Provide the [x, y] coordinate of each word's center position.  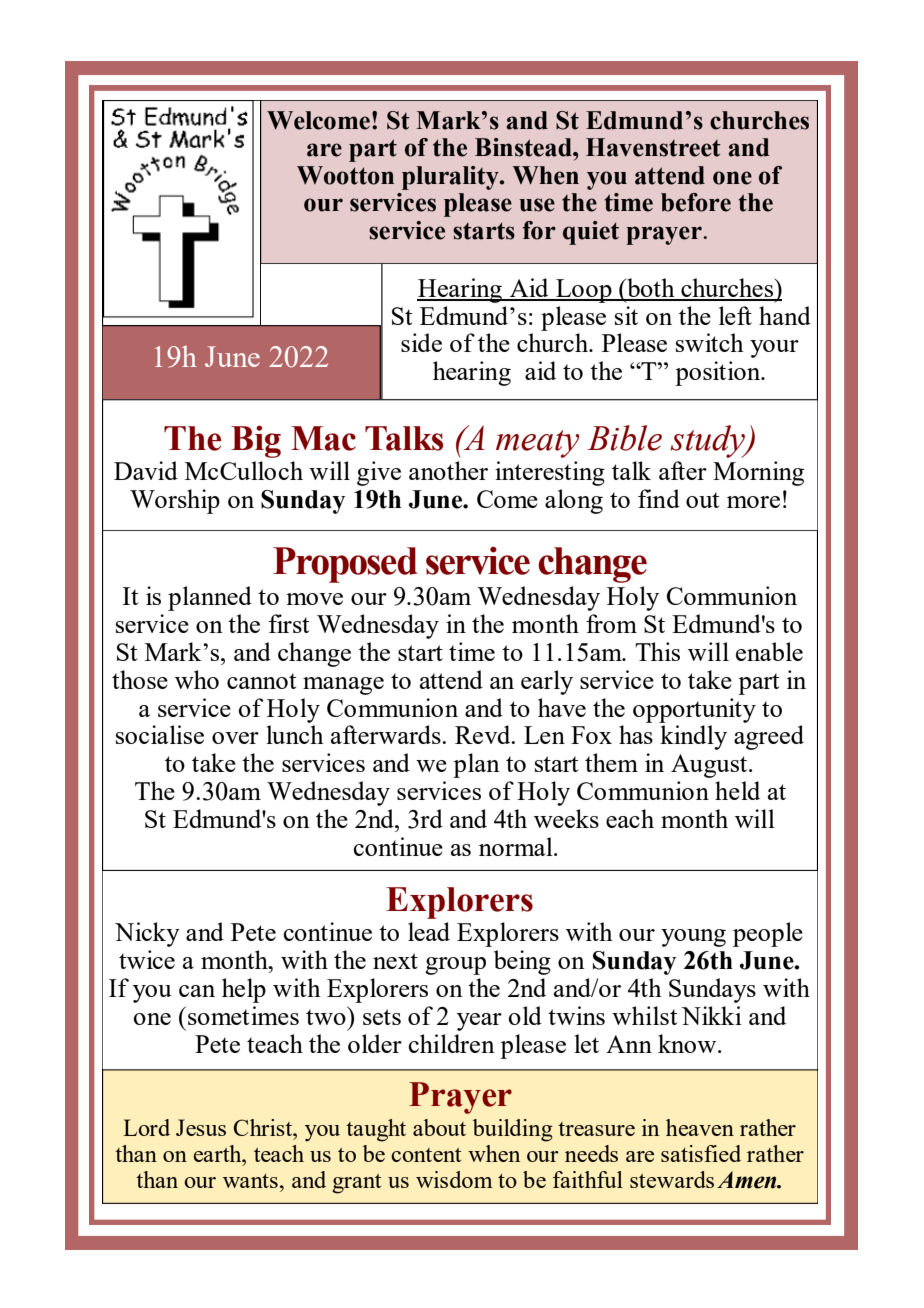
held [737, 790]
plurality [451, 178]
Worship [175, 501]
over [235, 738]
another [448, 470]
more [753, 502]
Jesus [201, 1127]
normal [517, 846]
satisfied [701, 1153]
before [696, 202]
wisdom [454, 1179]
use [537, 205]
